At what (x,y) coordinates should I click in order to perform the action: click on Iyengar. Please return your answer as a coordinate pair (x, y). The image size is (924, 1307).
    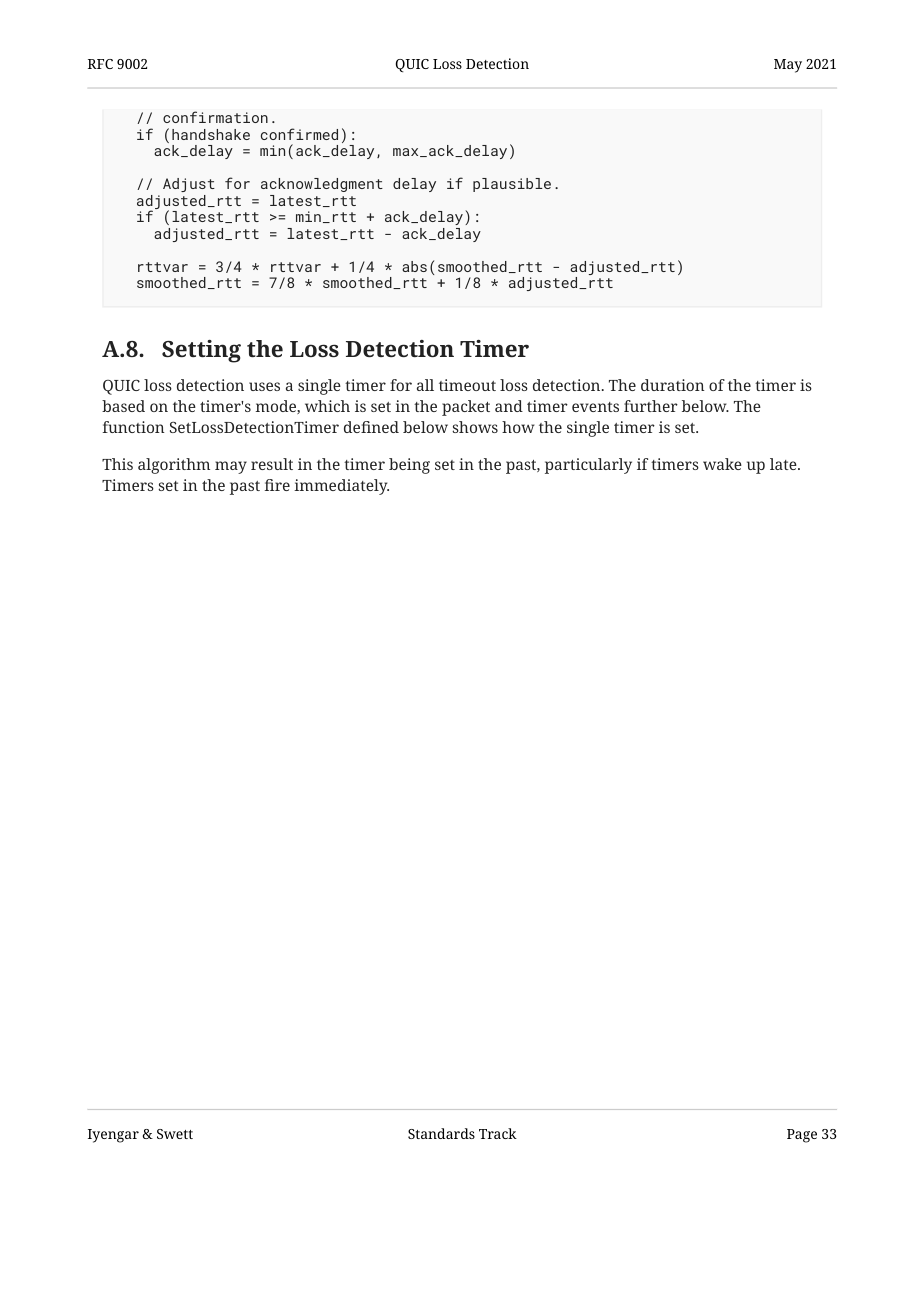
    Looking at the image, I should click on (113, 1136).
